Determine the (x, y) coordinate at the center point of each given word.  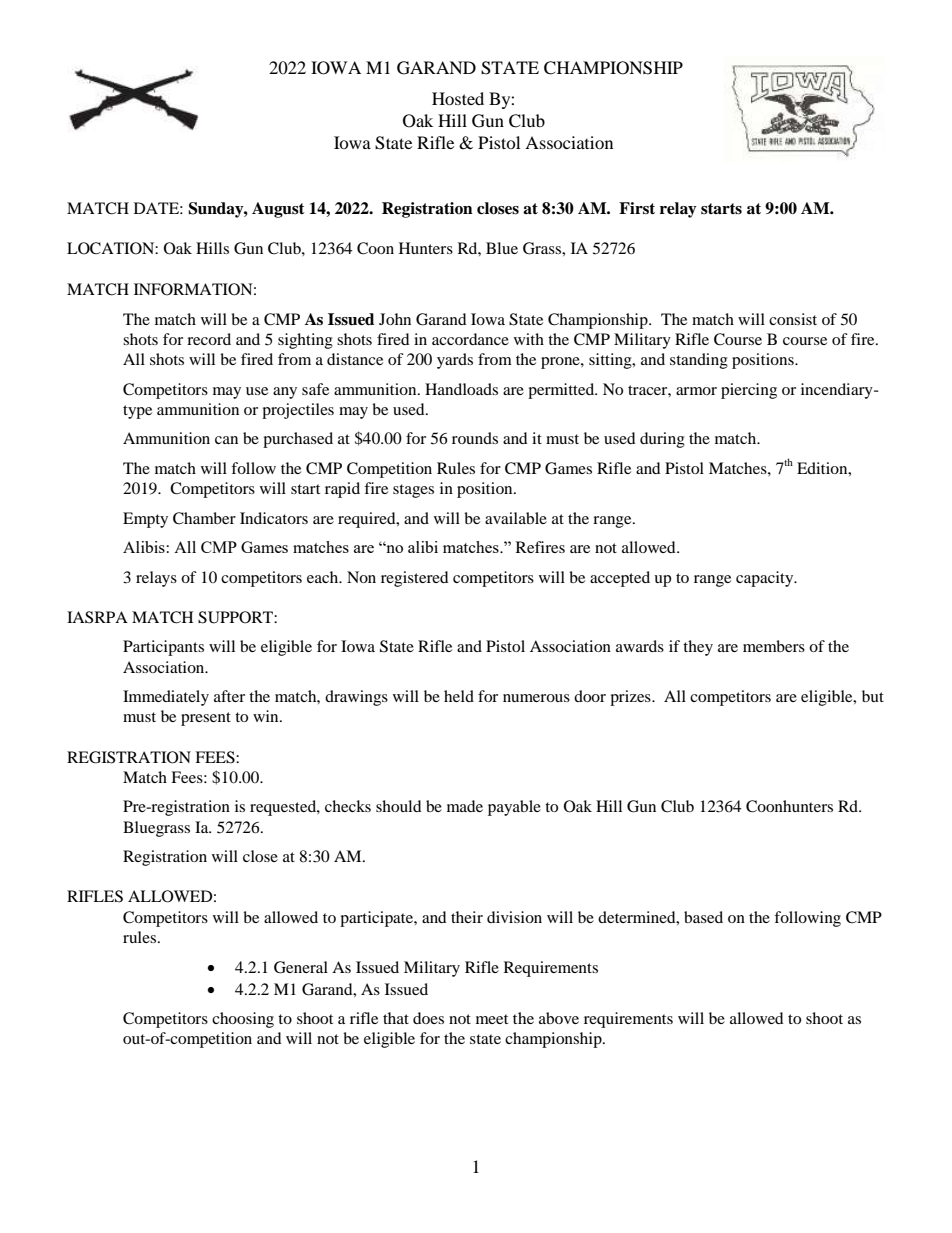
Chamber (204, 518)
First (637, 208)
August (278, 210)
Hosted (458, 98)
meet (492, 1019)
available (516, 518)
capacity (766, 579)
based (703, 917)
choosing (243, 1020)
